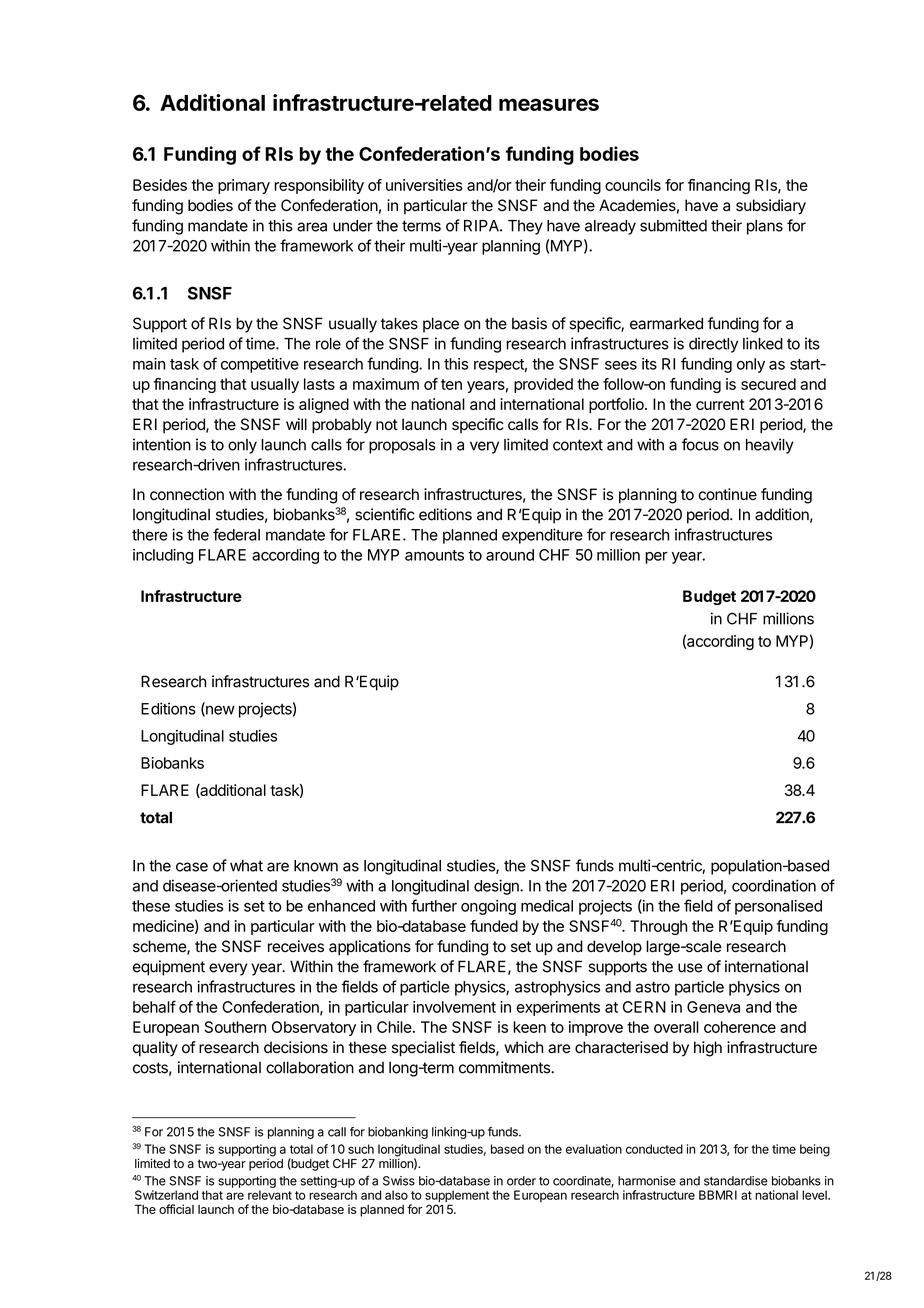  What do you see at coordinates (236, 534) in the page?
I see `federal` at bounding box center [236, 534].
